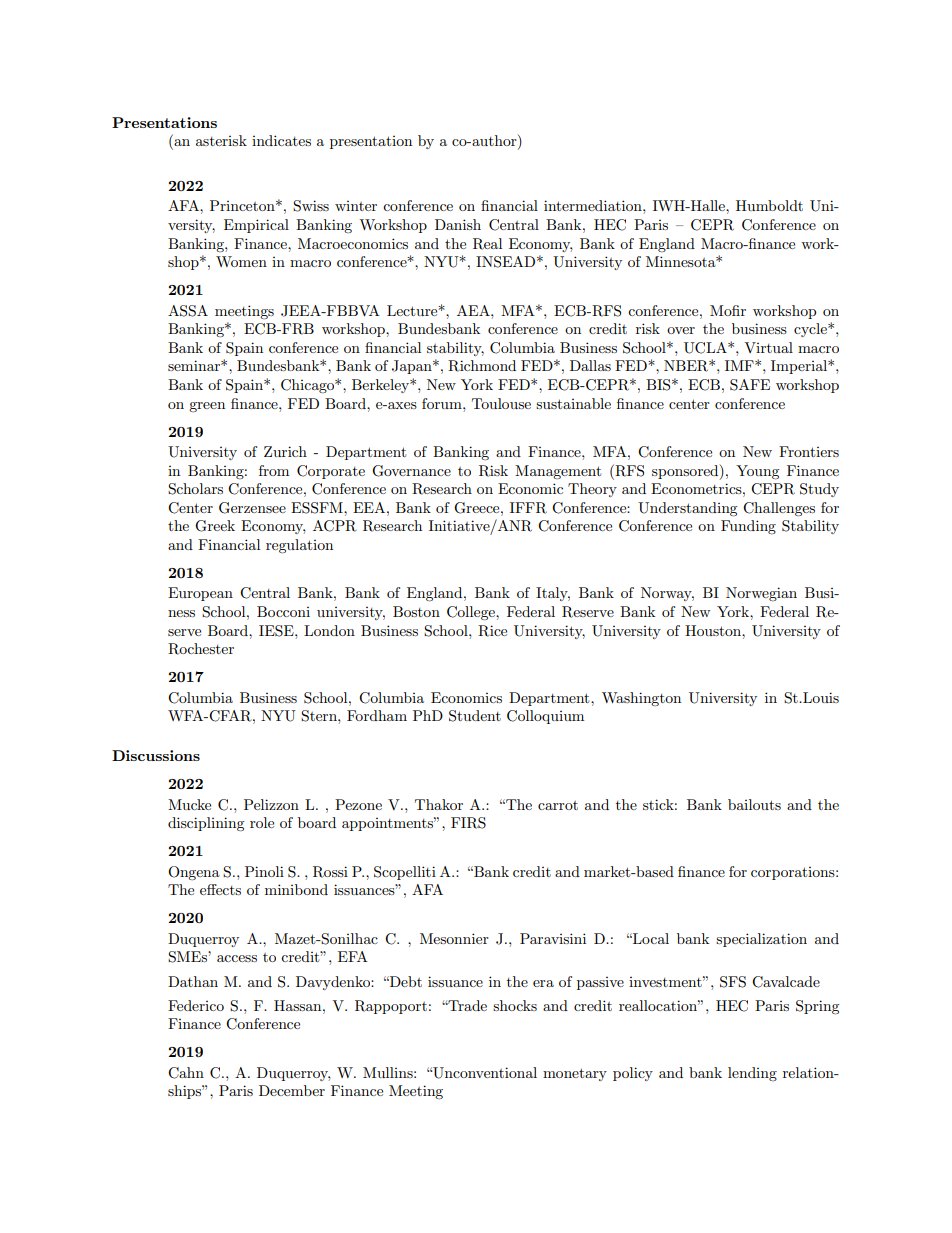 This document has height=1233, width=952. I want to click on FIRS, so click(468, 823).
